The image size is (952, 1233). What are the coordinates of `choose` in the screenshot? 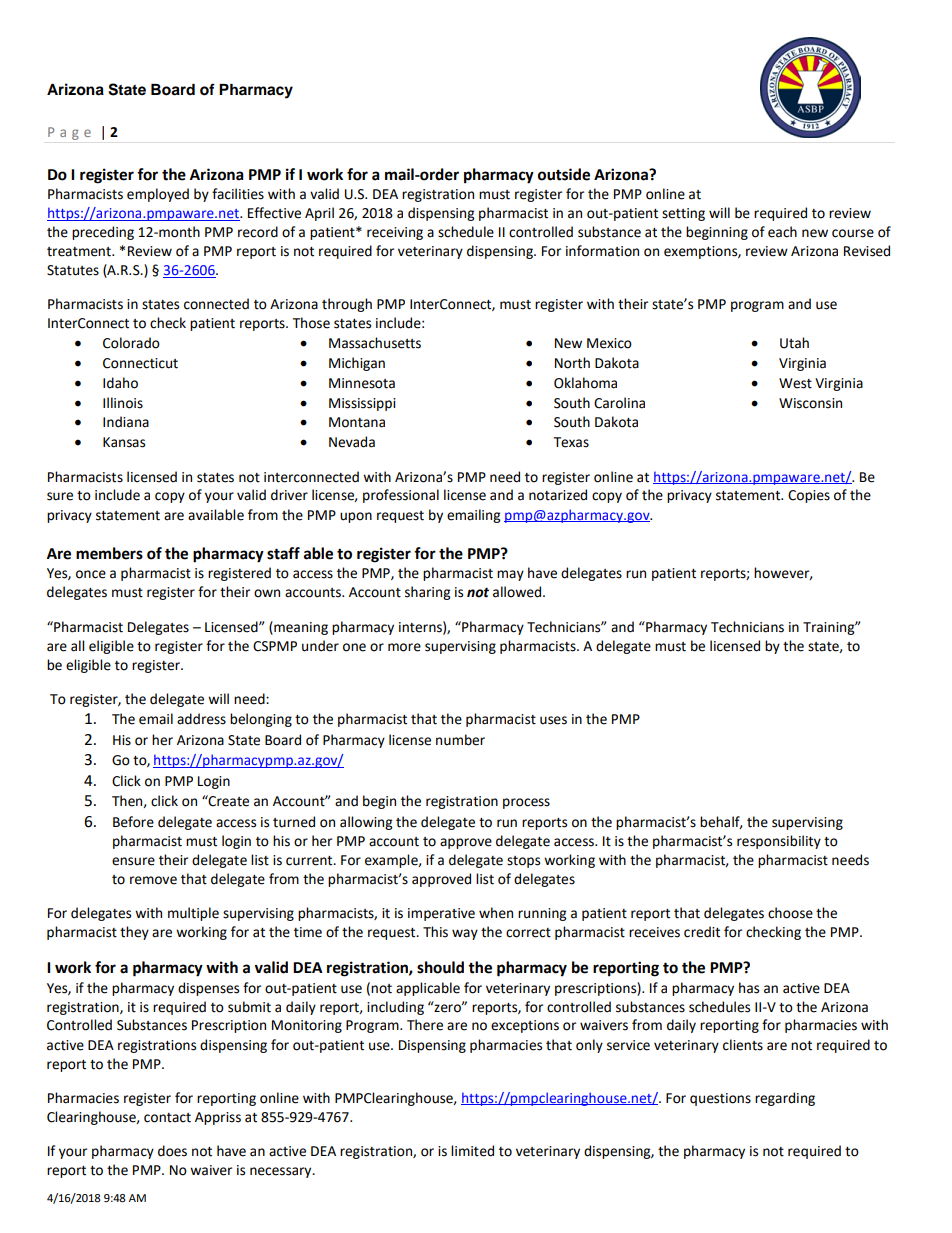 It's located at (790, 913).
